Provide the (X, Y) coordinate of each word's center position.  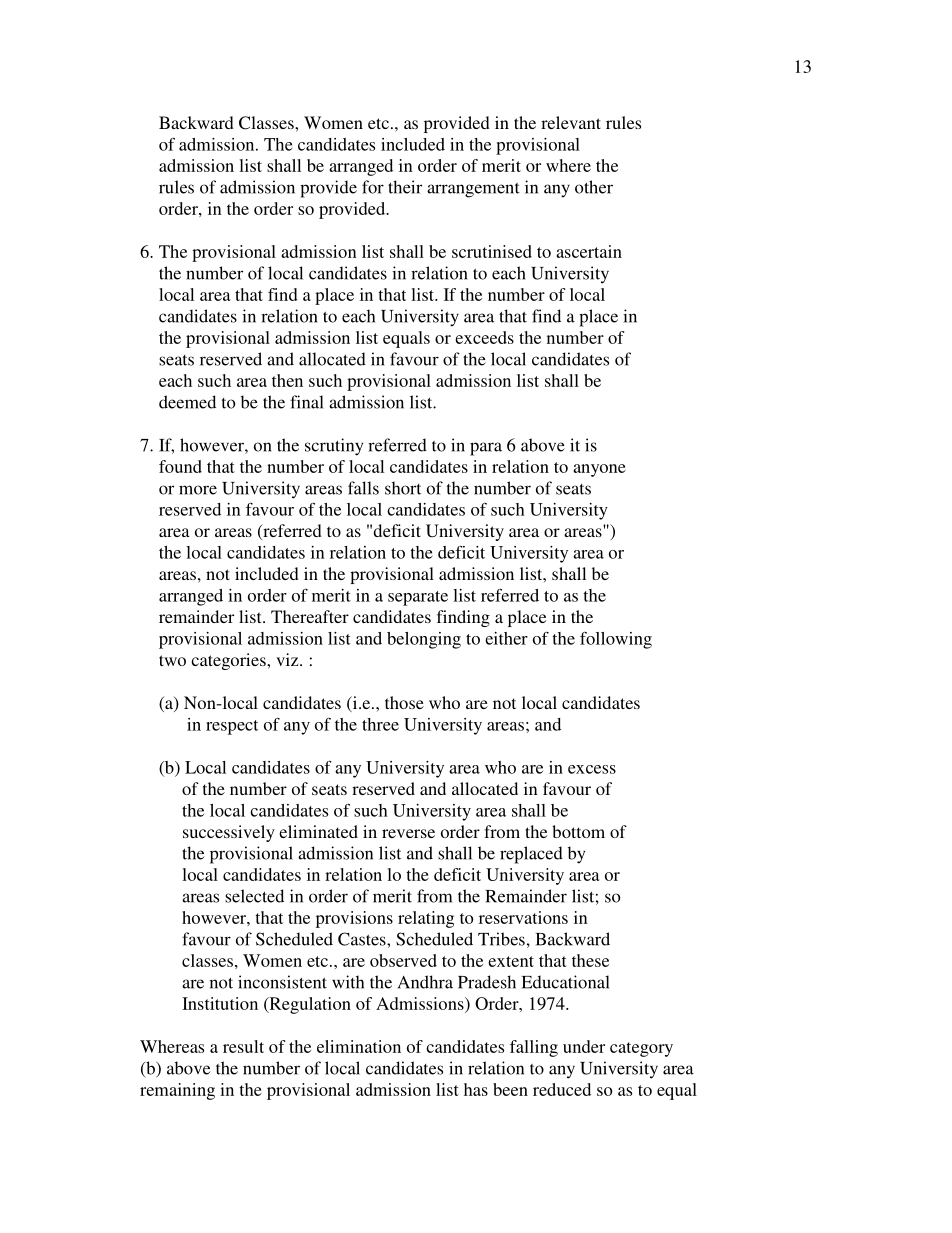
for (373, 187)
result (243, 1046)
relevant (571, 122)
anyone (599, 470)
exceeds (484, 337)
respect (232, 727)
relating (426, 919)
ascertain (589, 251)
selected (254, 896)
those (404, 702)
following (616, 640)
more (198, 490)
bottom (578, 831)
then (287, 380)
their (405, 187)
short (403, 488)
